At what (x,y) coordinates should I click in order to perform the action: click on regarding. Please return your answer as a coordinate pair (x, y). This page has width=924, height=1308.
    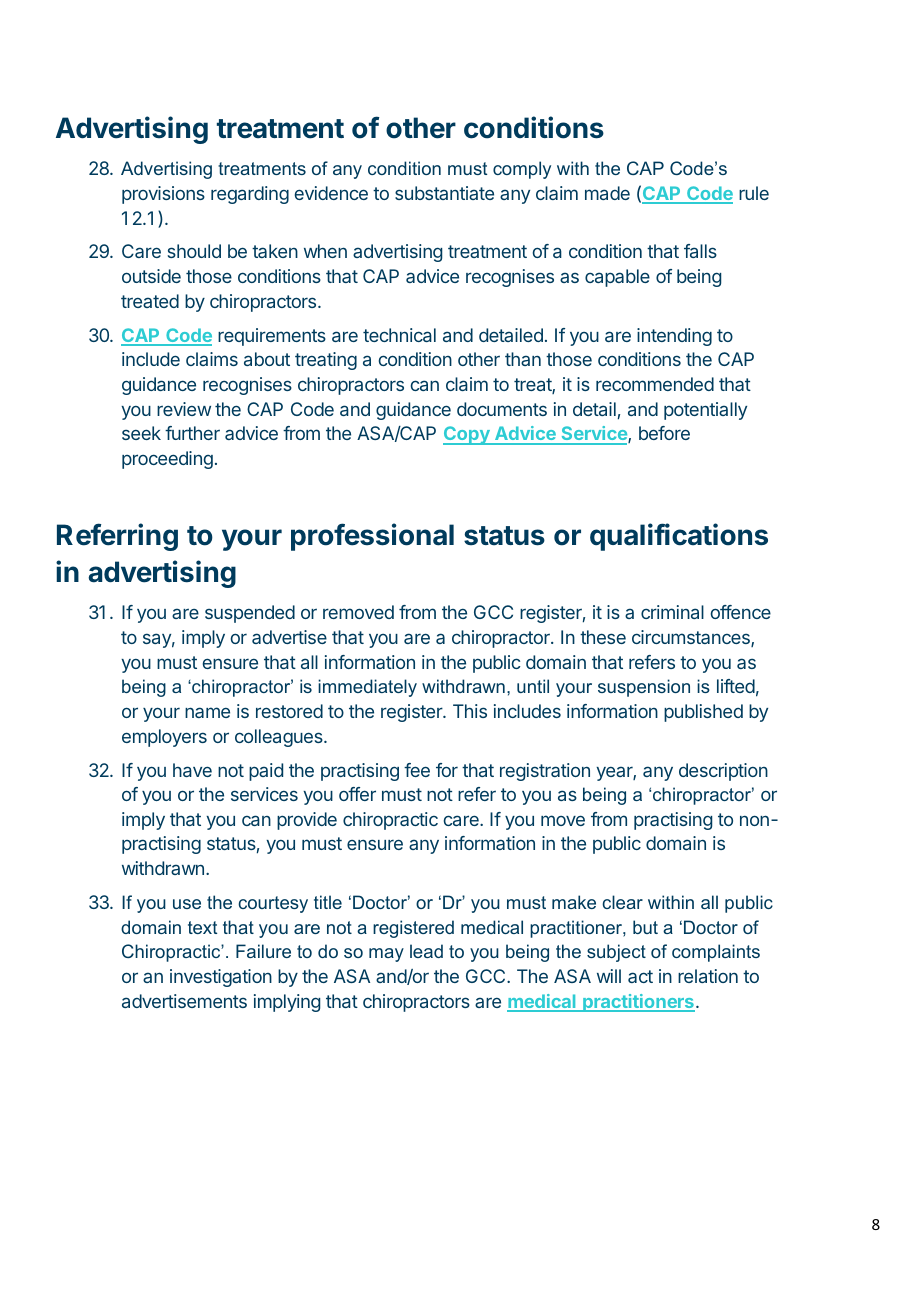
    Looking at the image, I should click on (250, 195).
